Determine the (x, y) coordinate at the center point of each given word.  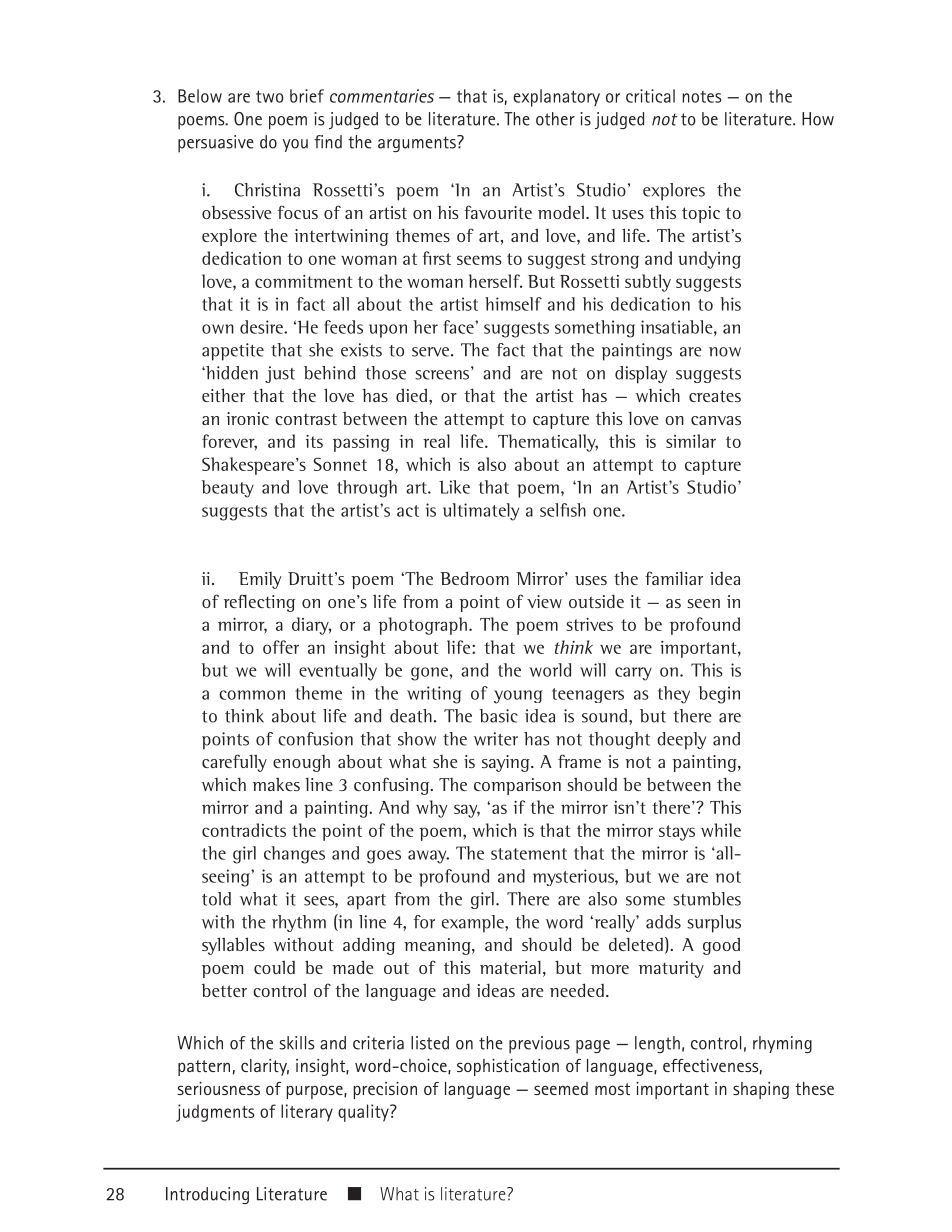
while (721, 830)
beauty (228, 489)
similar (691, 441)
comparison (517, 786)
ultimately (481, 512)
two (270, 97)
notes (702, 97)
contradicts (244, 830)
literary (307, 1113)
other (555, 119)
